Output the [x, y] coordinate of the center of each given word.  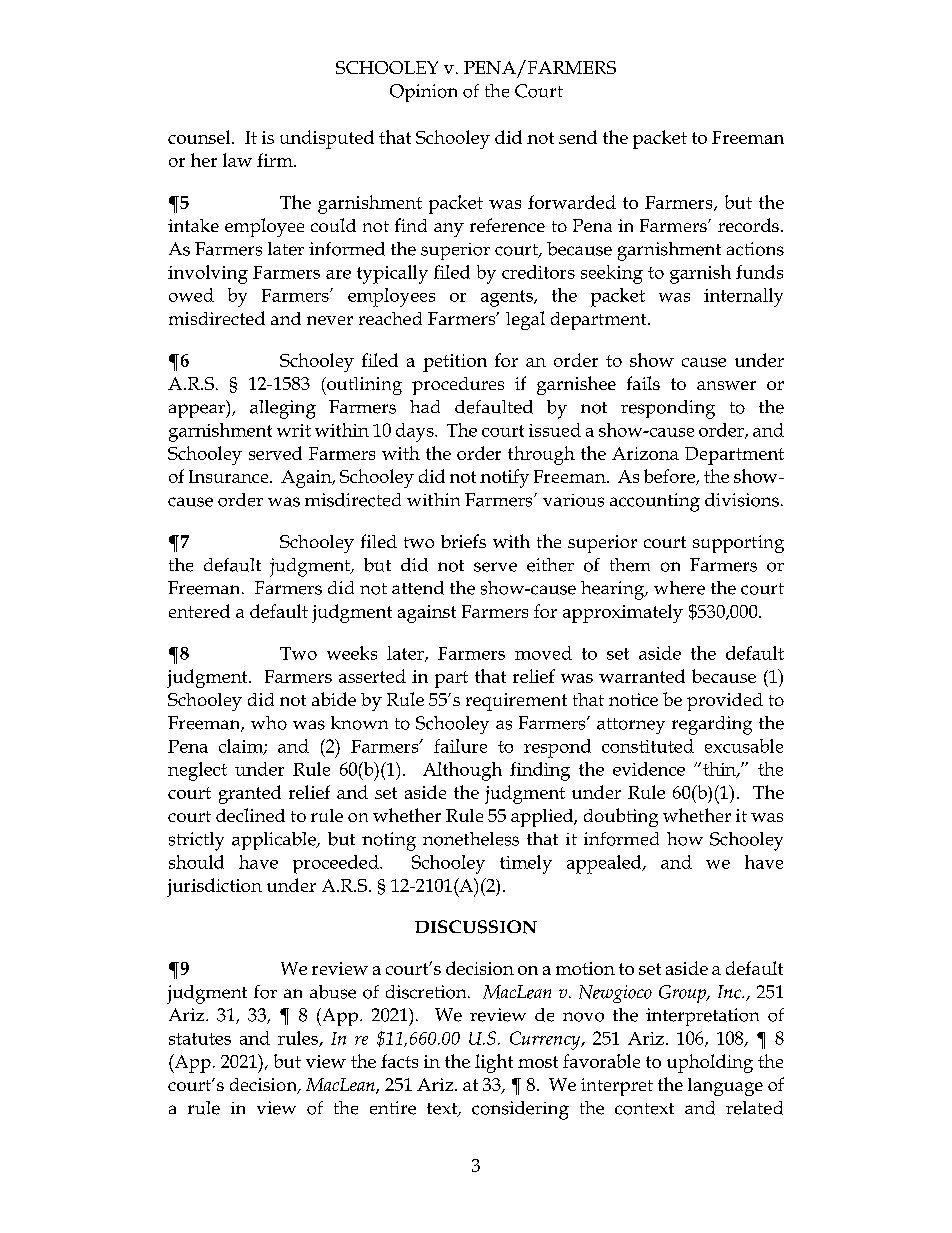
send [578, 137]
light [494, 1063]
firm [276, 160]
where [679, 588]
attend [418, 588]
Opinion [423, 93]
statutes [200, 1039]
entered [199, 611]
